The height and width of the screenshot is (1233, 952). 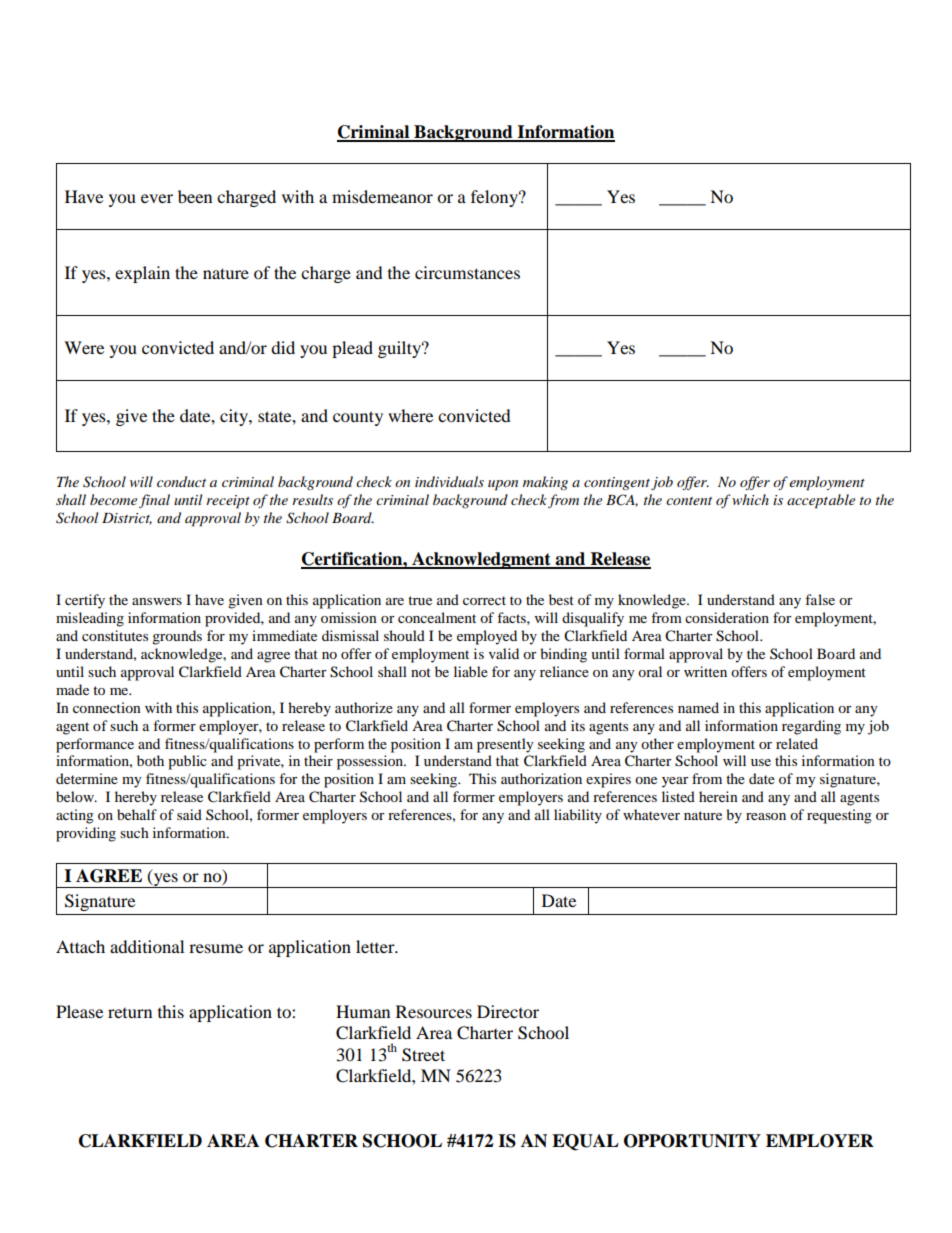 What do you see at coordinates (705, 671) in the screenshot?
I see `written` at bounding box center [705, 671].
